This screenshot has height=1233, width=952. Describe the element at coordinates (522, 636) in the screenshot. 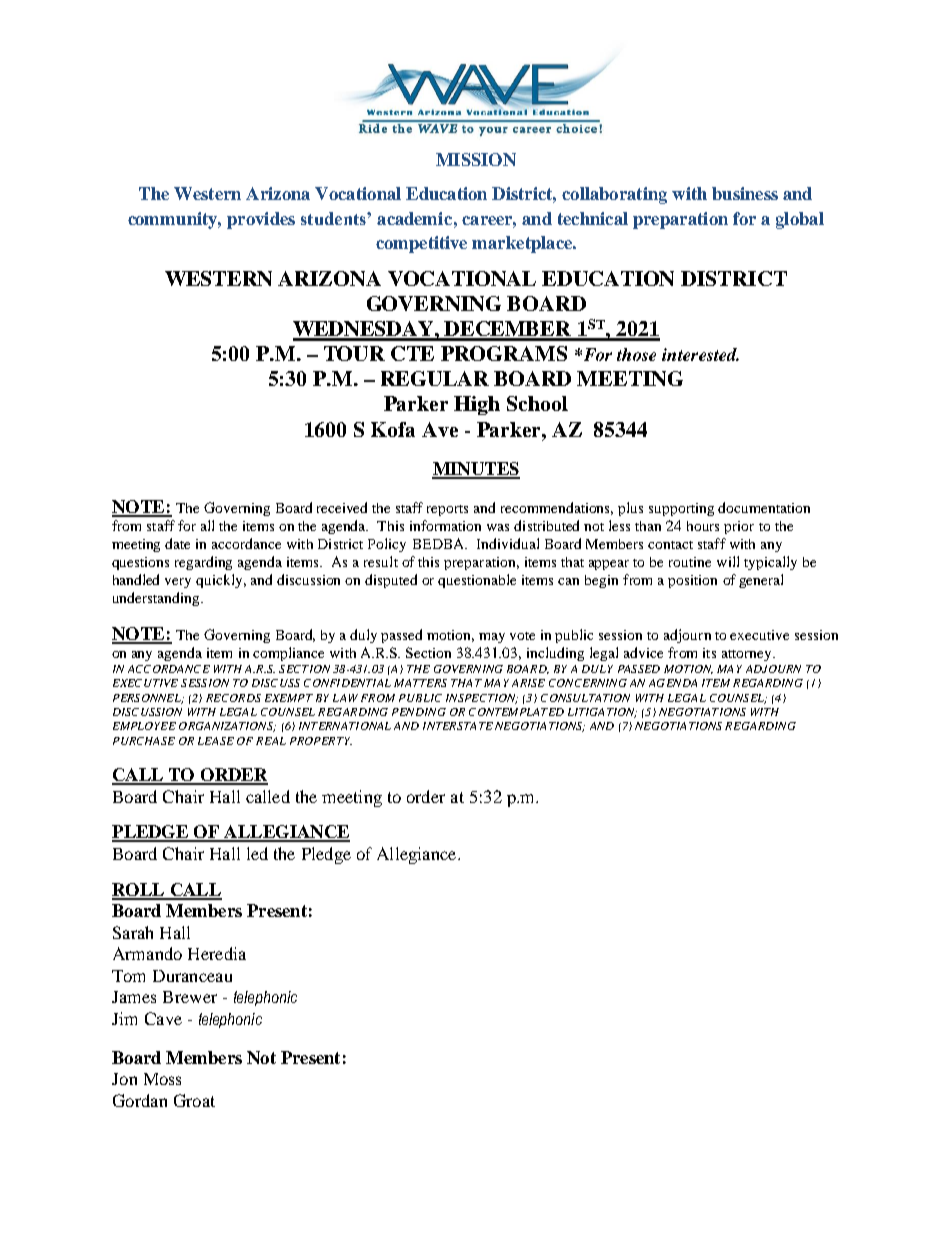

I see `vote` at that location.
